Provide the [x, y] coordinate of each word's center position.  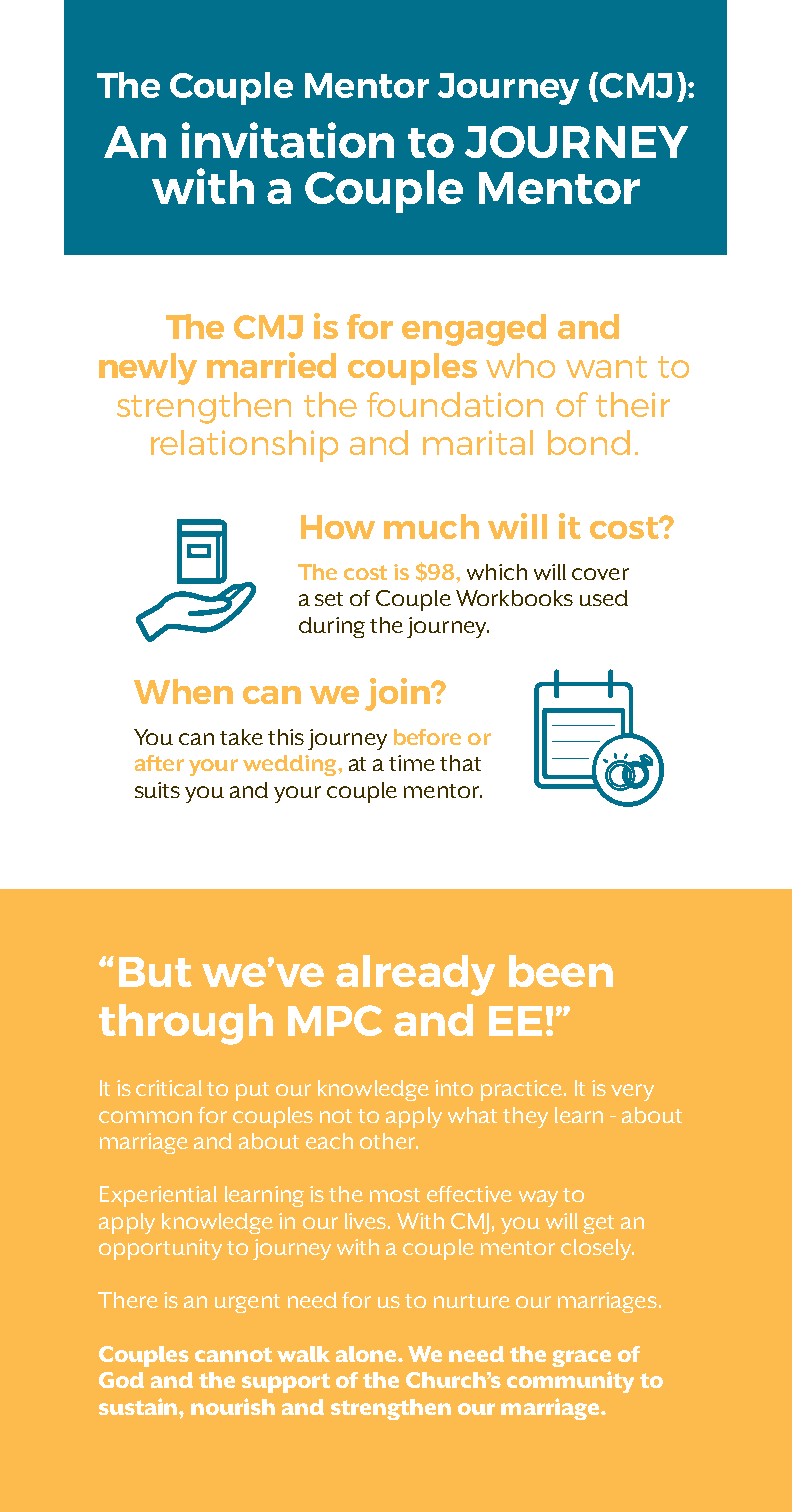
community [570, 1382]
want [606, 367]
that [460, 763]
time [412, 763]
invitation [288, 140]
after [159, 763]
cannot [233, 1354]
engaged [474, 330]
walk [303, 1354]
